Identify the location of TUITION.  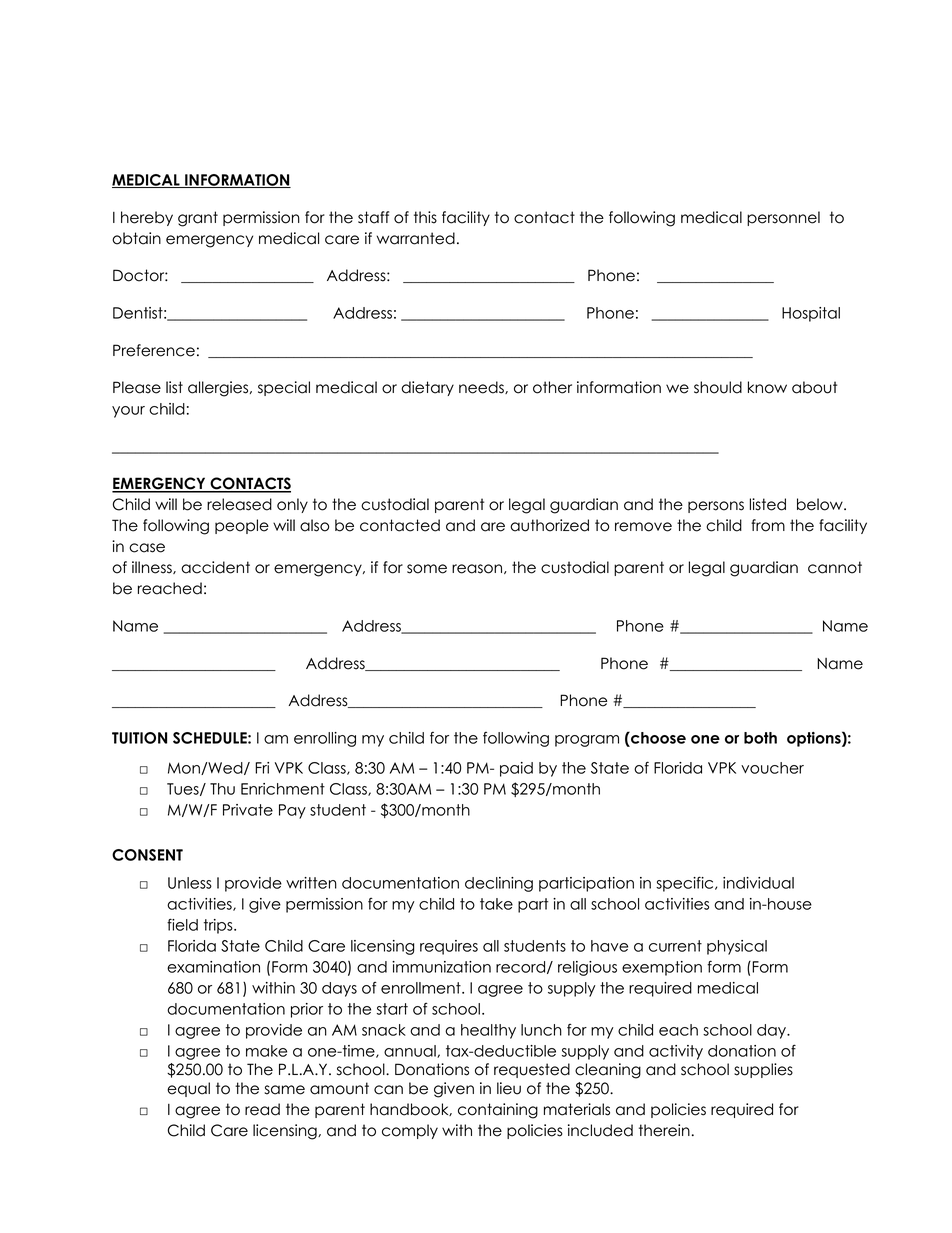
(139, 738).
